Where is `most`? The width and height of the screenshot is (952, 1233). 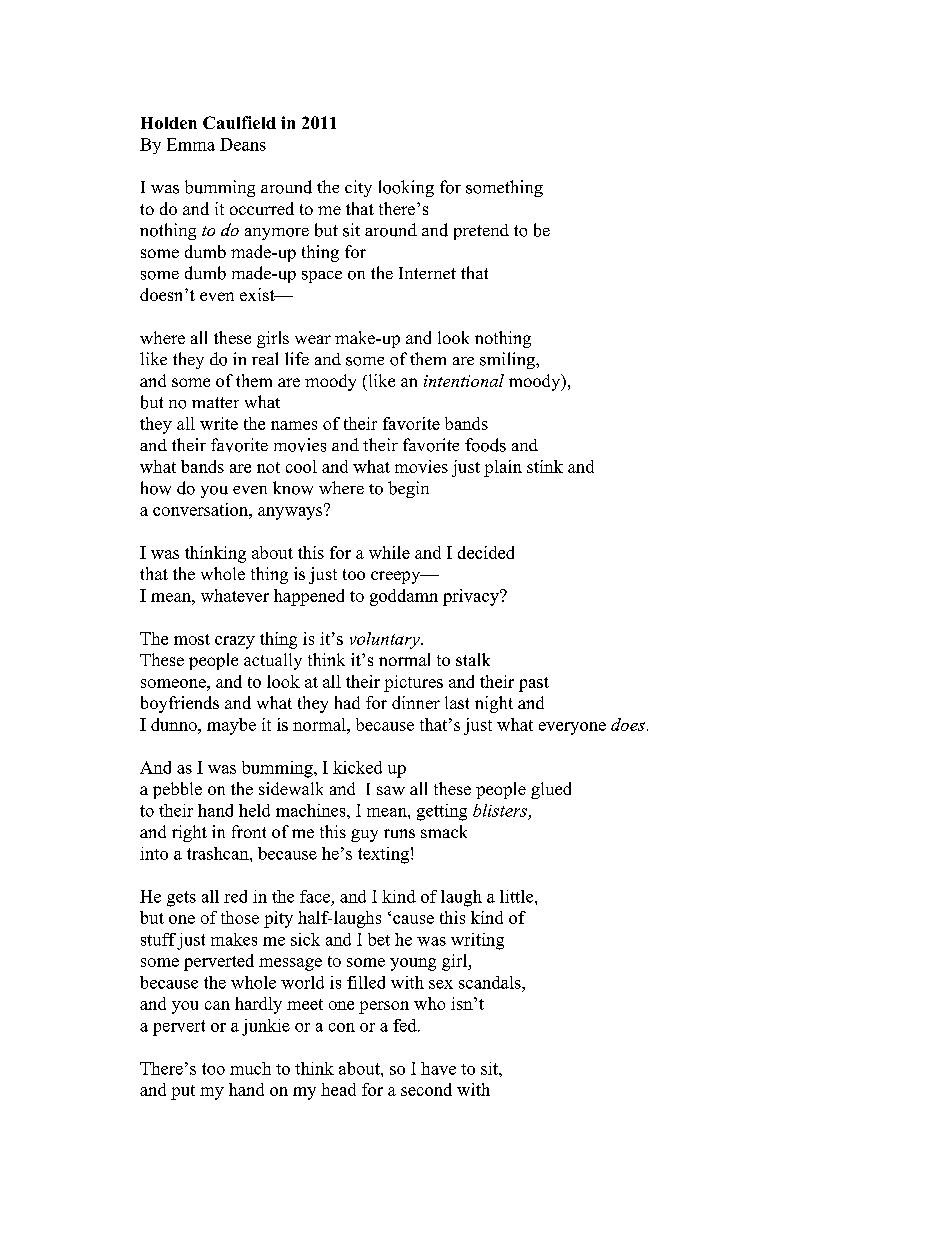
most is located at coordinates (192, 639).
